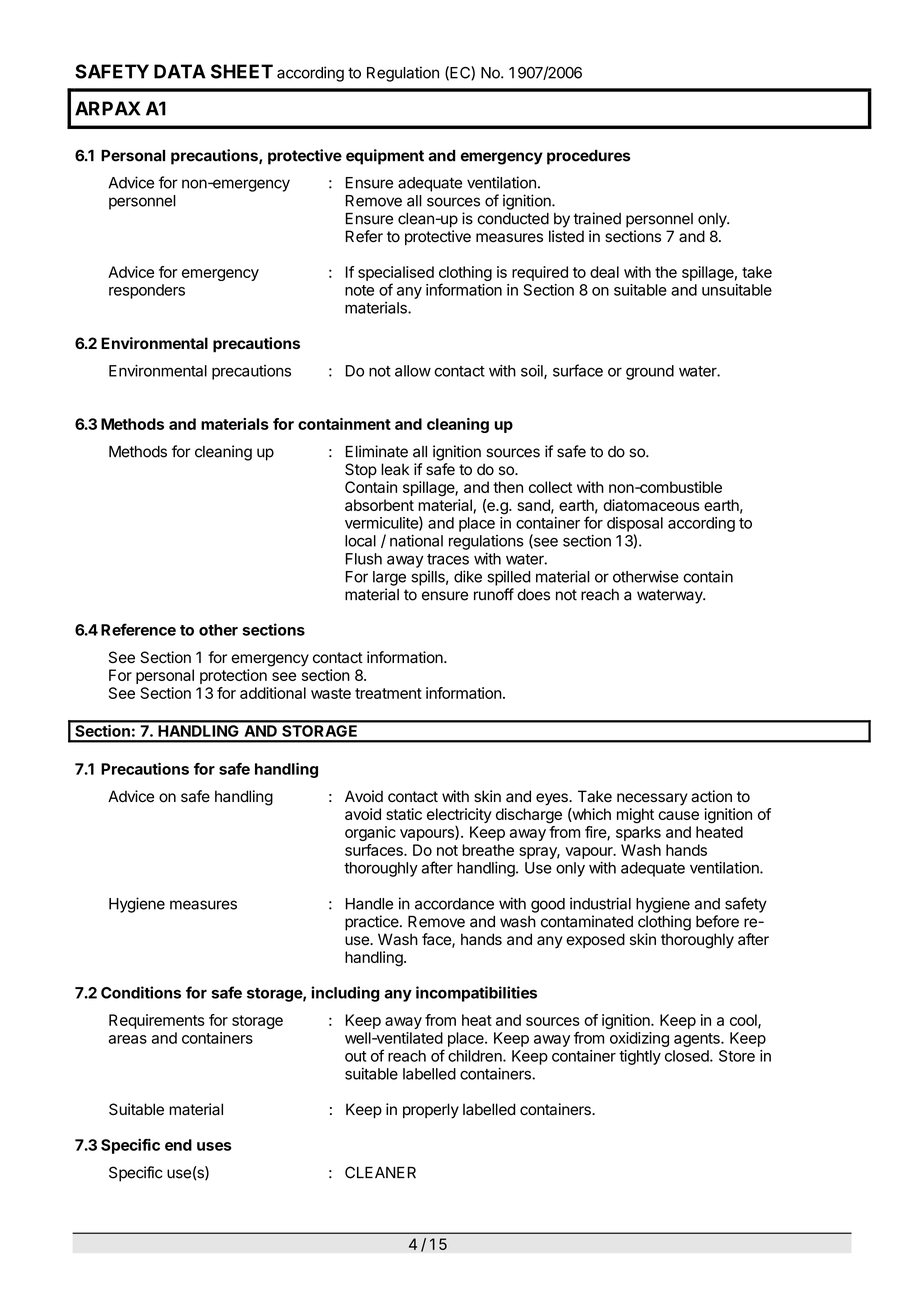 This document has height=1308, width=924. What do you see at coordinates (413, 371) in the document?
I see `allow` at bounding box center [413, 371].
